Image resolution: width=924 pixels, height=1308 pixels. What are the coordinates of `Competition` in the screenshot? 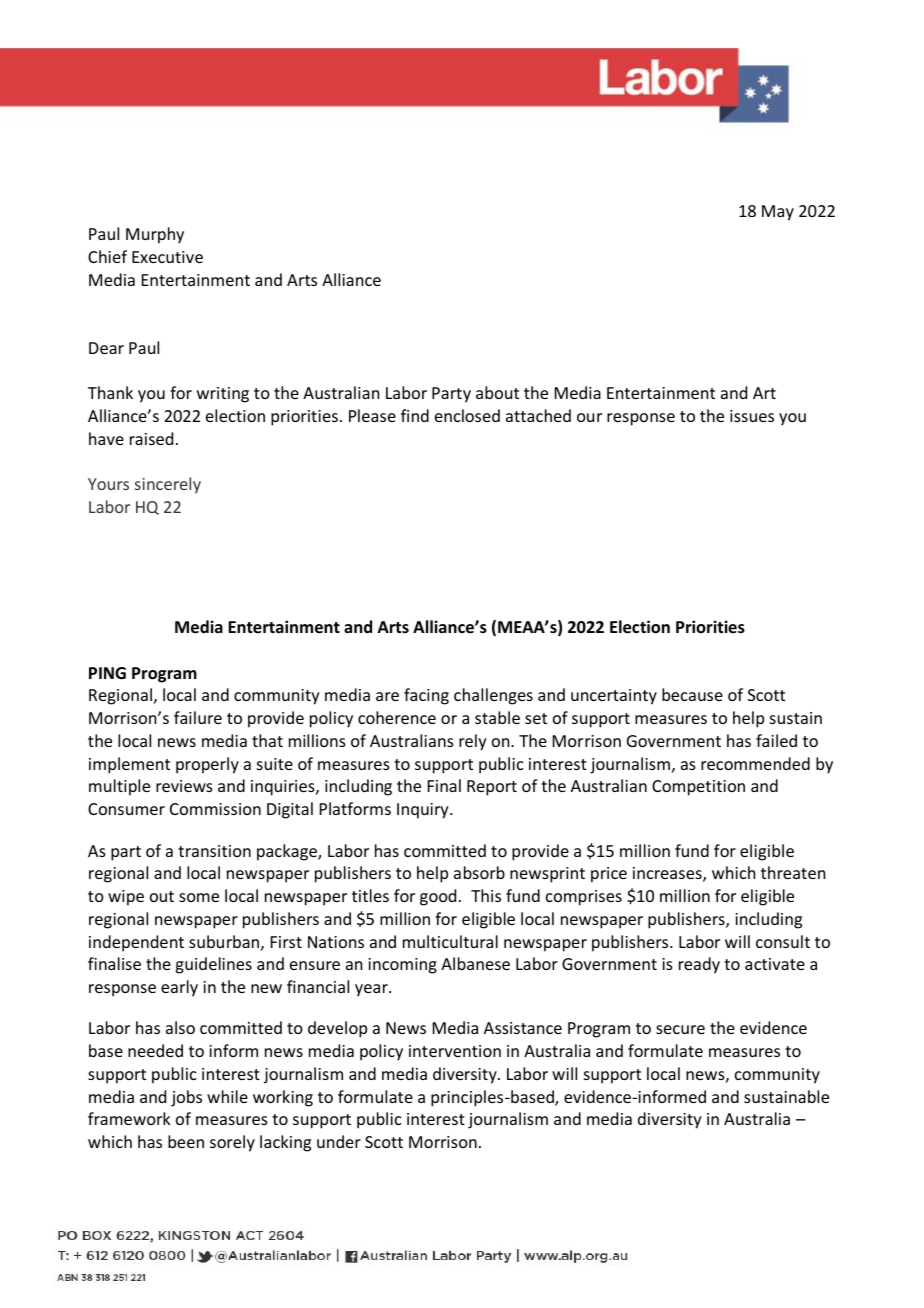 It's located at (698, 788).
